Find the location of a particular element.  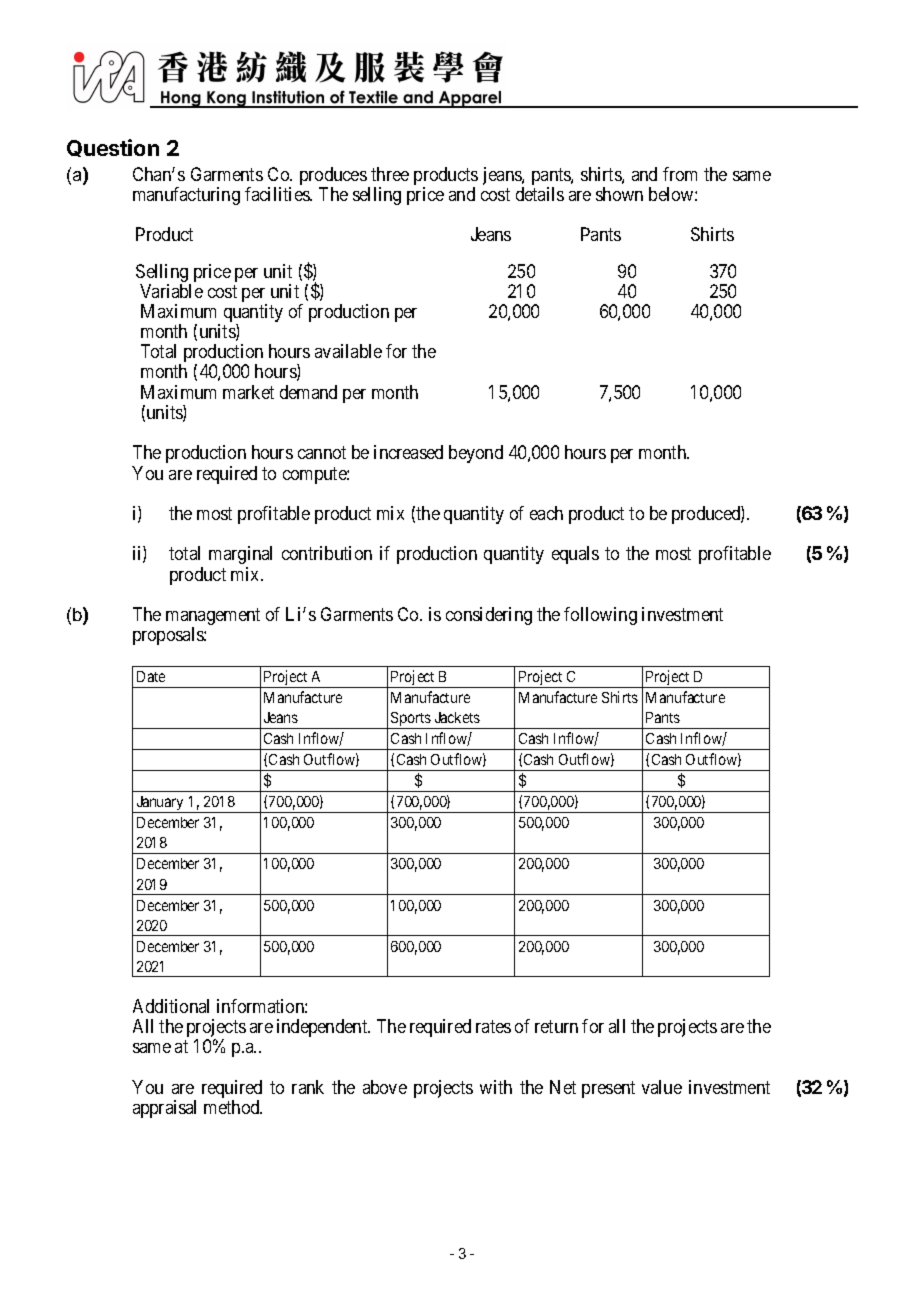

shown is located at coordinates (619, 194).
